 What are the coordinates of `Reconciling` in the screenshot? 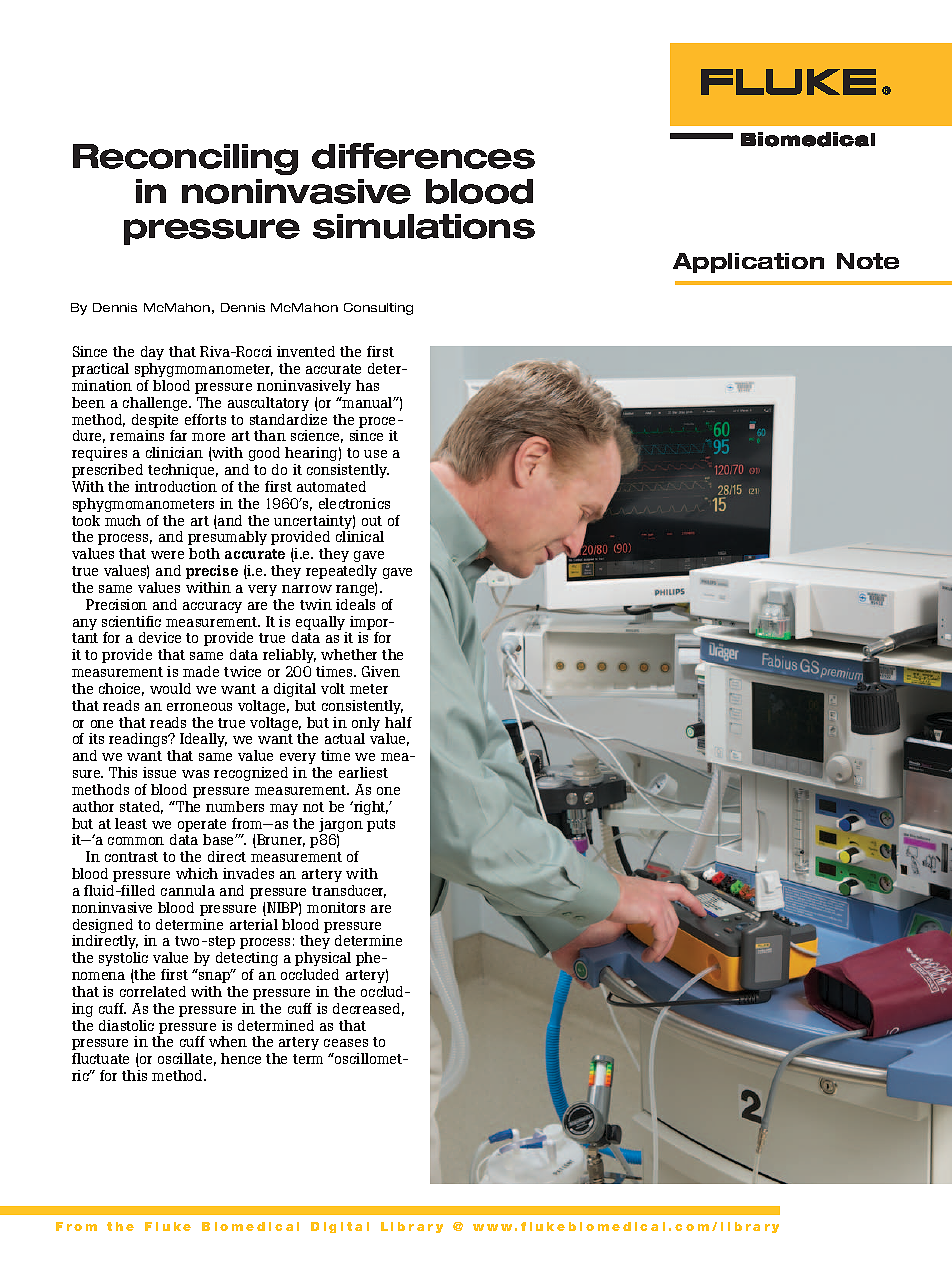 It's located at (185, 159).
